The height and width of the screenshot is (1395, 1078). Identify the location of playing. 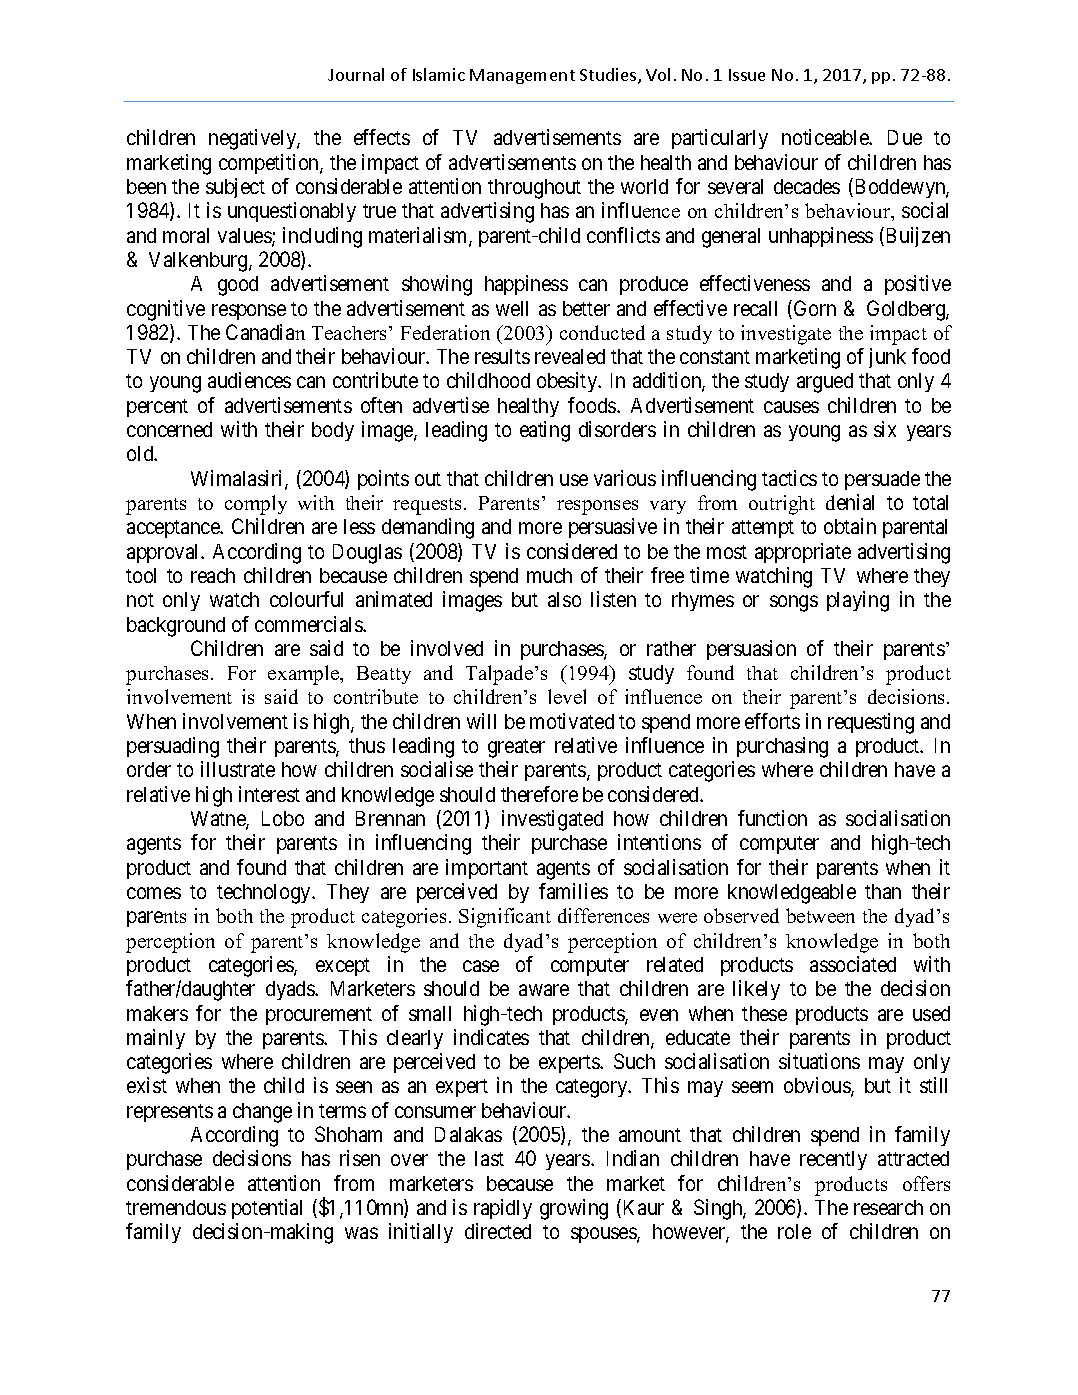
(858, 601).
